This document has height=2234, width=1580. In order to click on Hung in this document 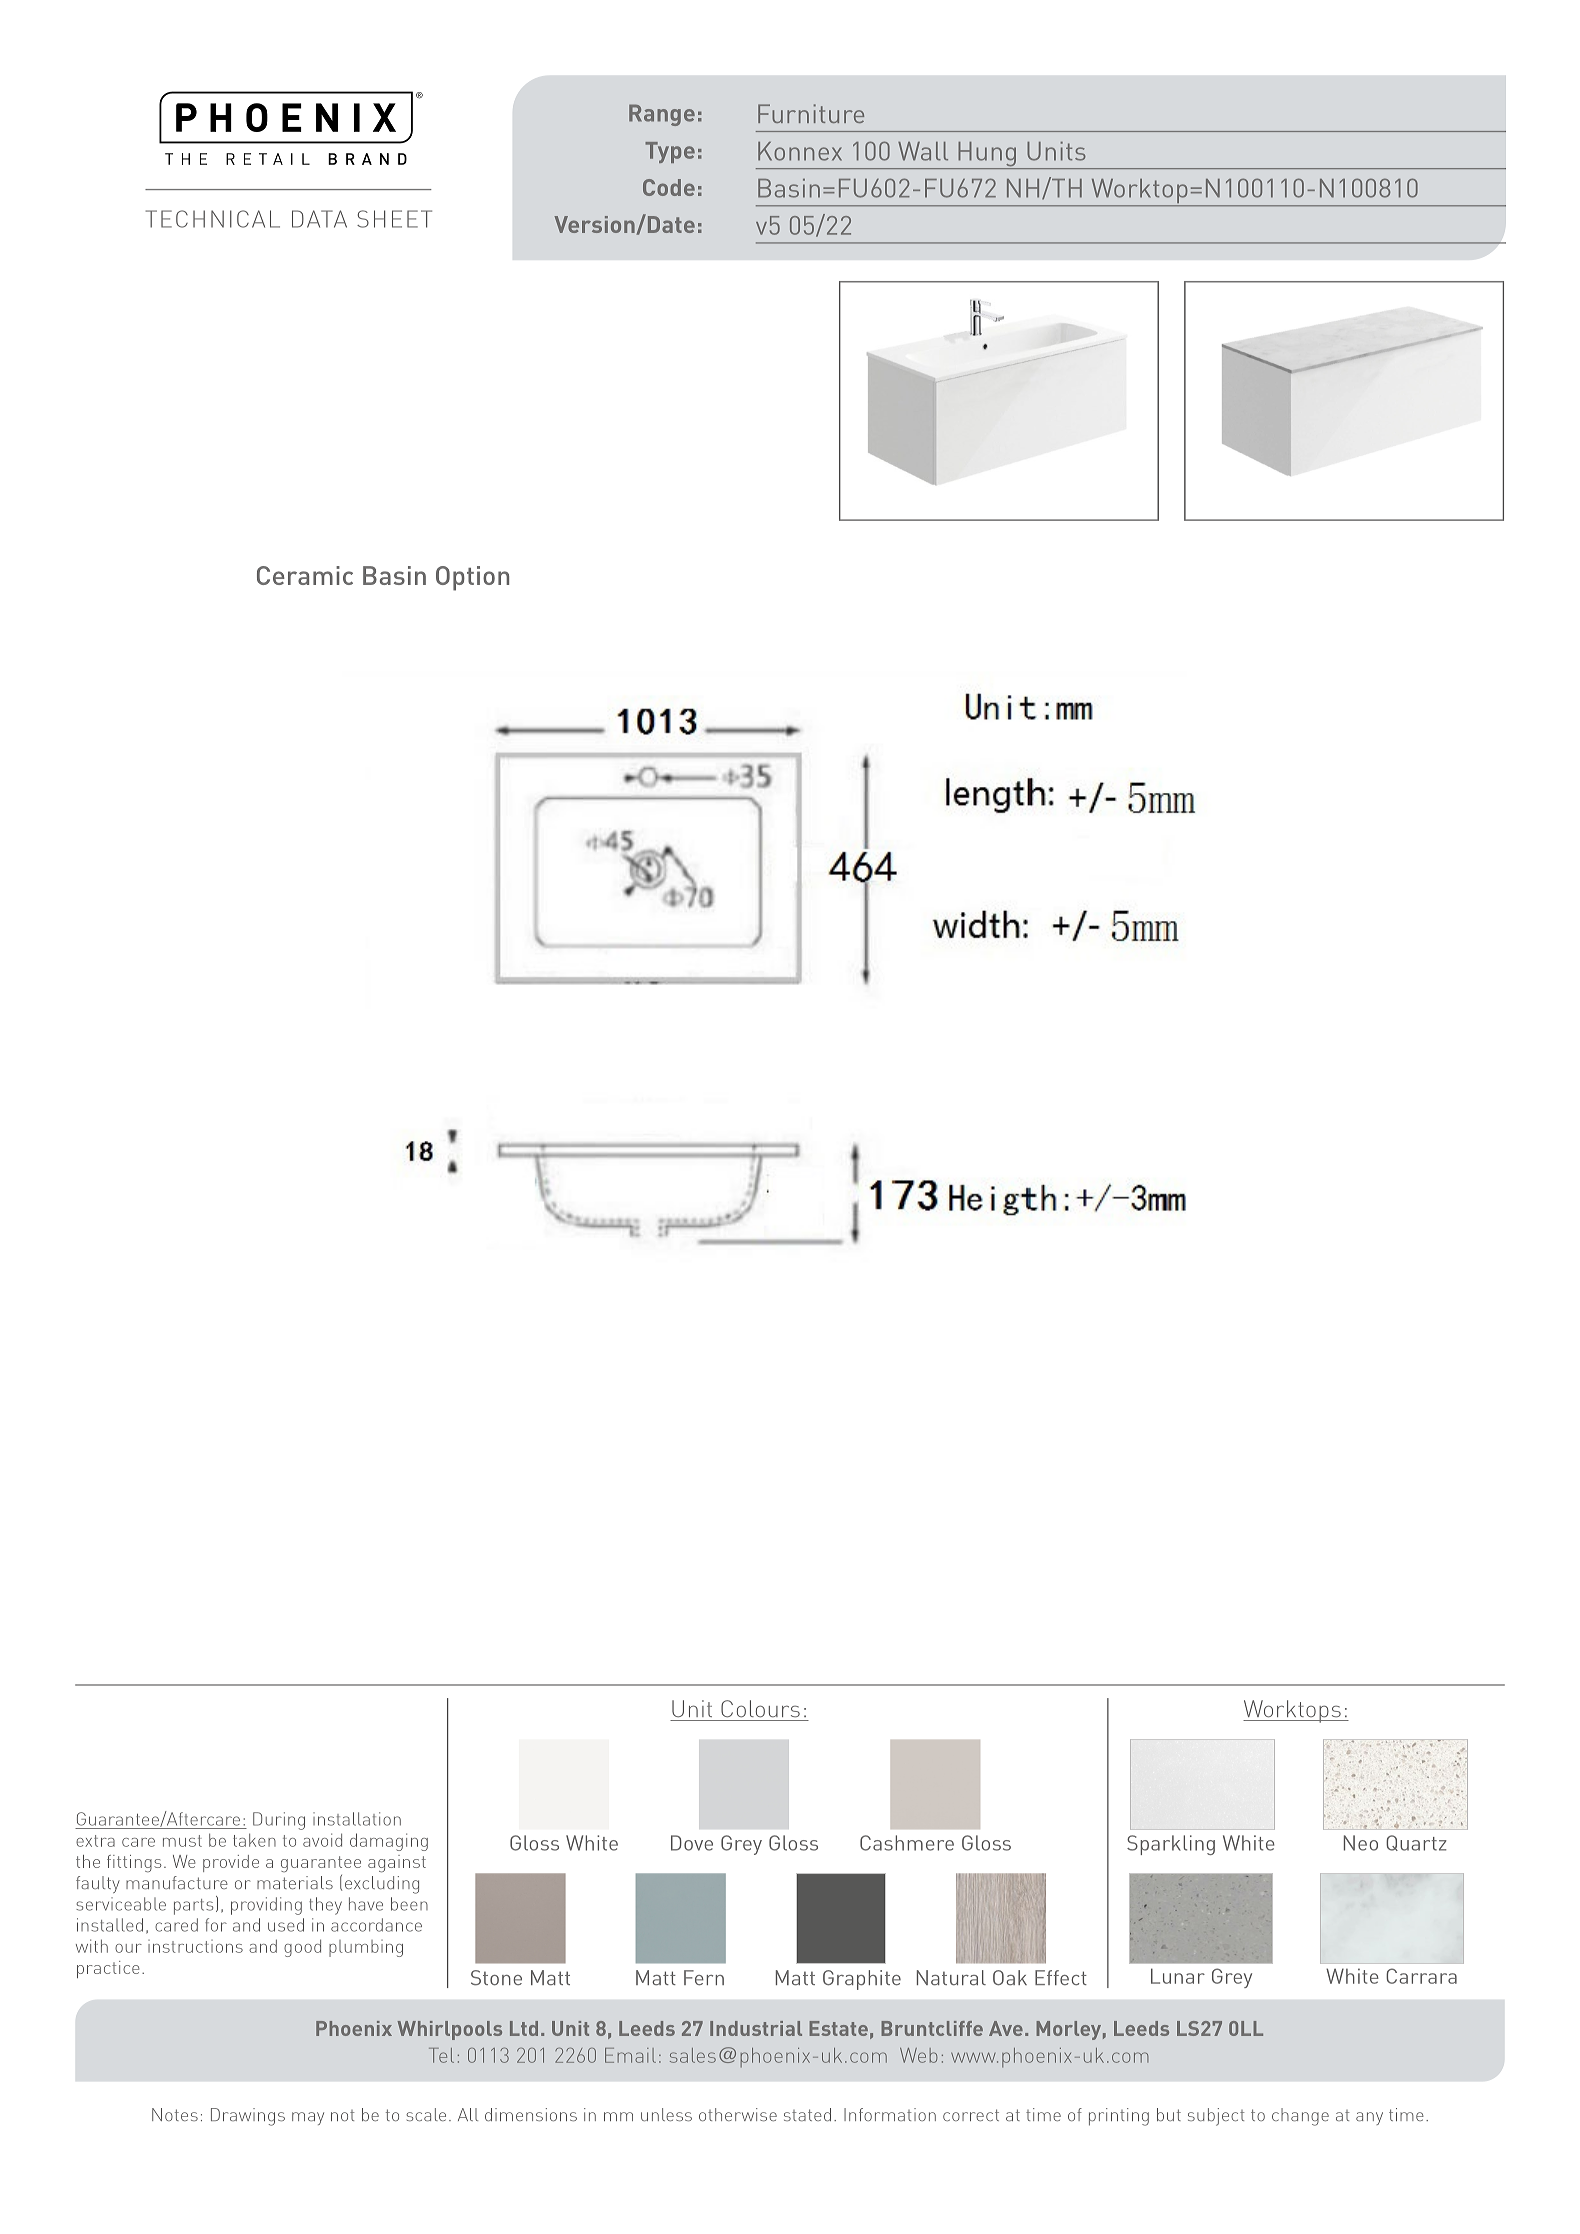, I will do `click(987, 155)`.
